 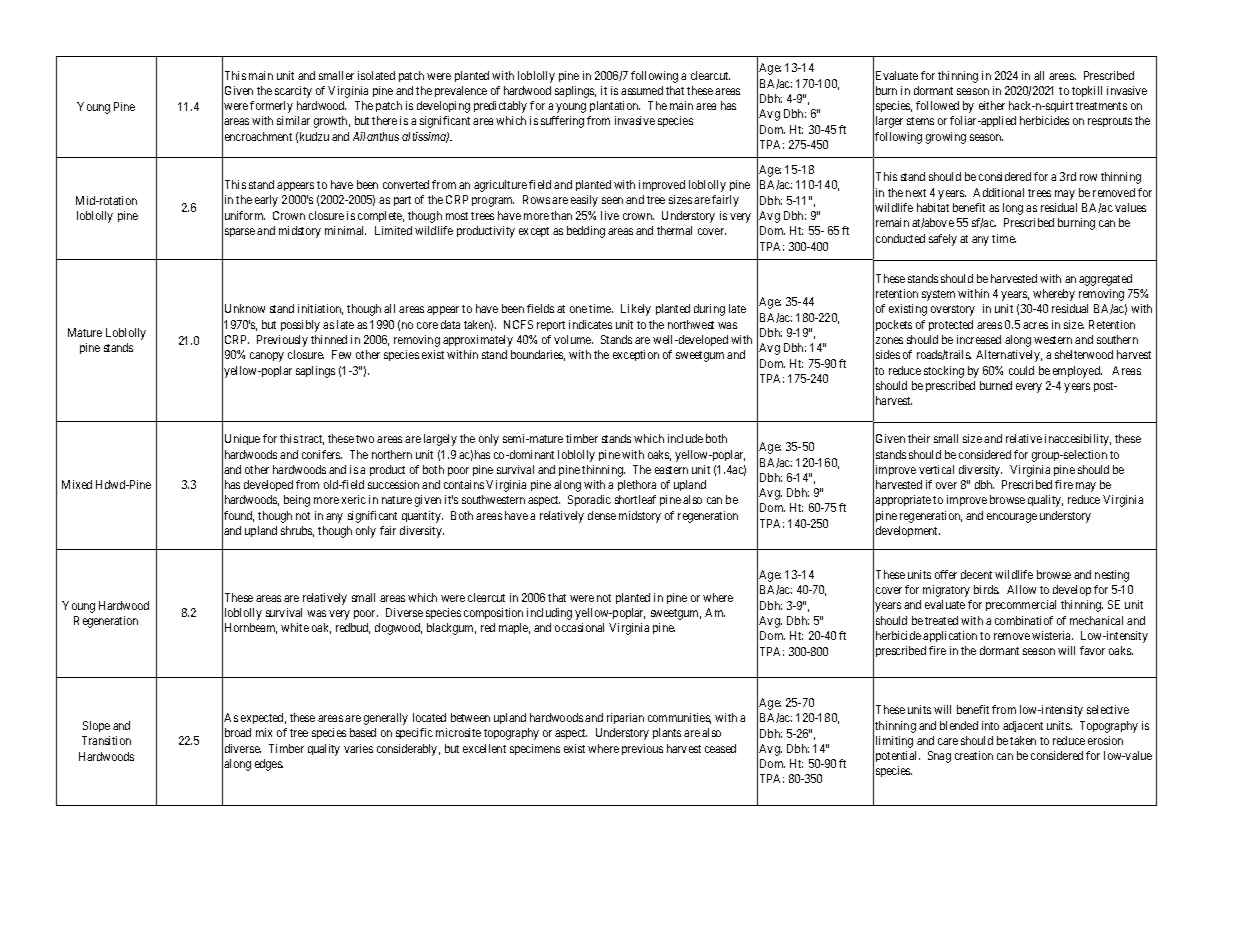 What do you see at coordinates (271, 107) in the screenshot?
I see `formerly` at bounding box center [271, 107].
